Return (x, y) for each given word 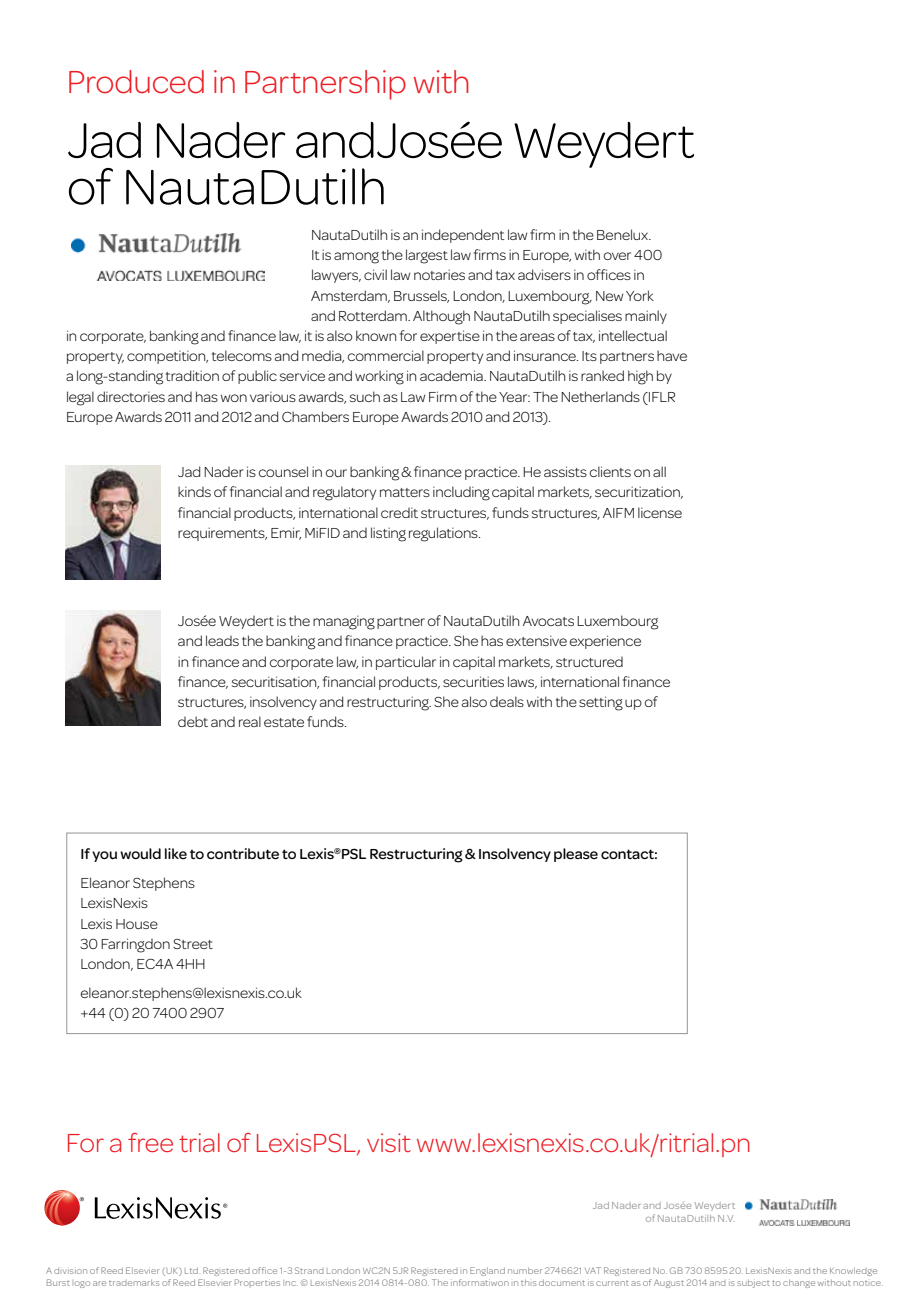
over (617, 256)
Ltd (191, 1270)
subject (753, 1284)
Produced (136, 82)
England (487, 1271)
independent (463, 236)
